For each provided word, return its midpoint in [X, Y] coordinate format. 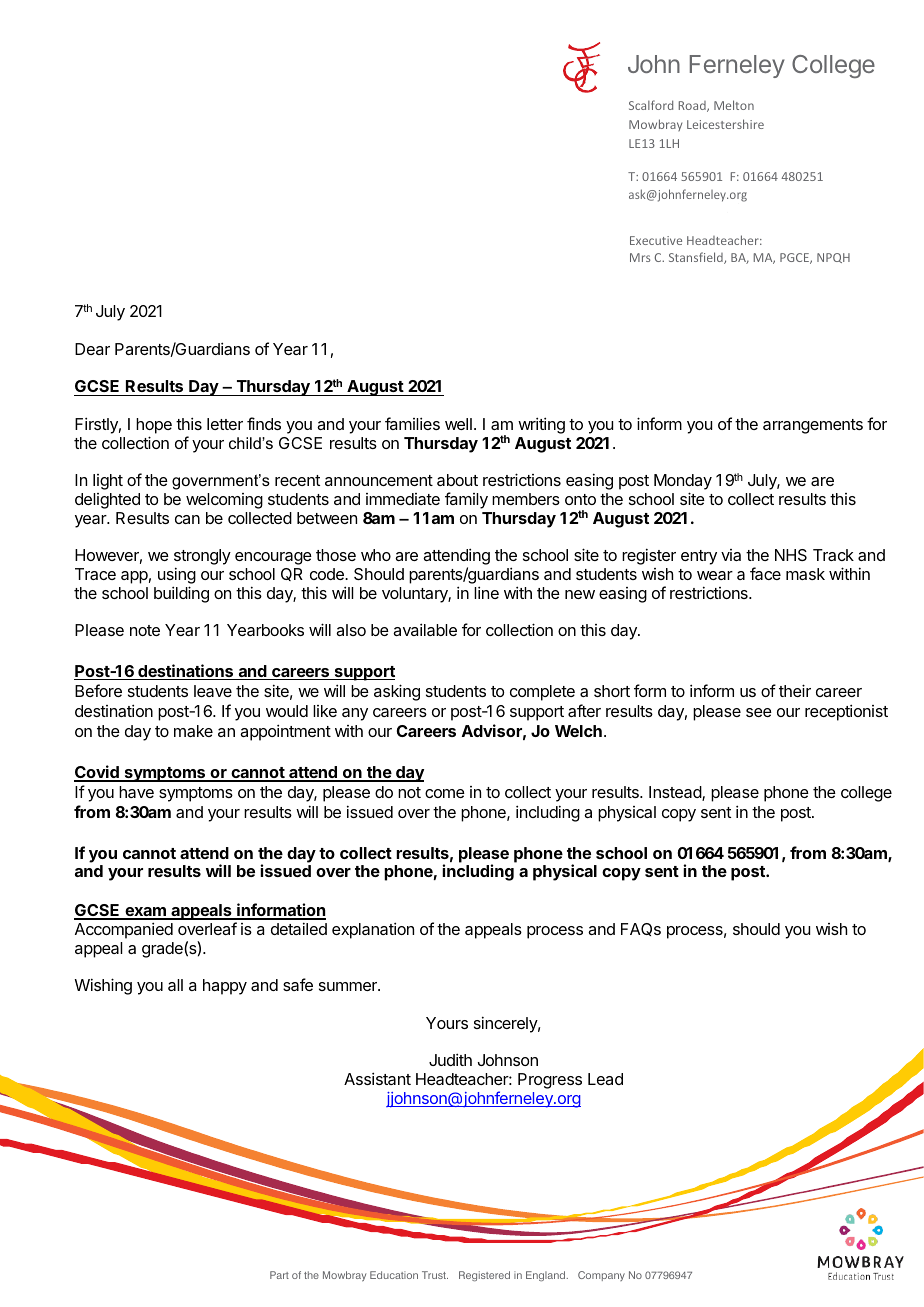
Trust [435, 1275]
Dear [92, 349]
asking [397, 692]
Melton [734, 105]
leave [213, 691]
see [759, 712]
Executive [656, 240]
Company [601, 1276]
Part [279, 1275]
